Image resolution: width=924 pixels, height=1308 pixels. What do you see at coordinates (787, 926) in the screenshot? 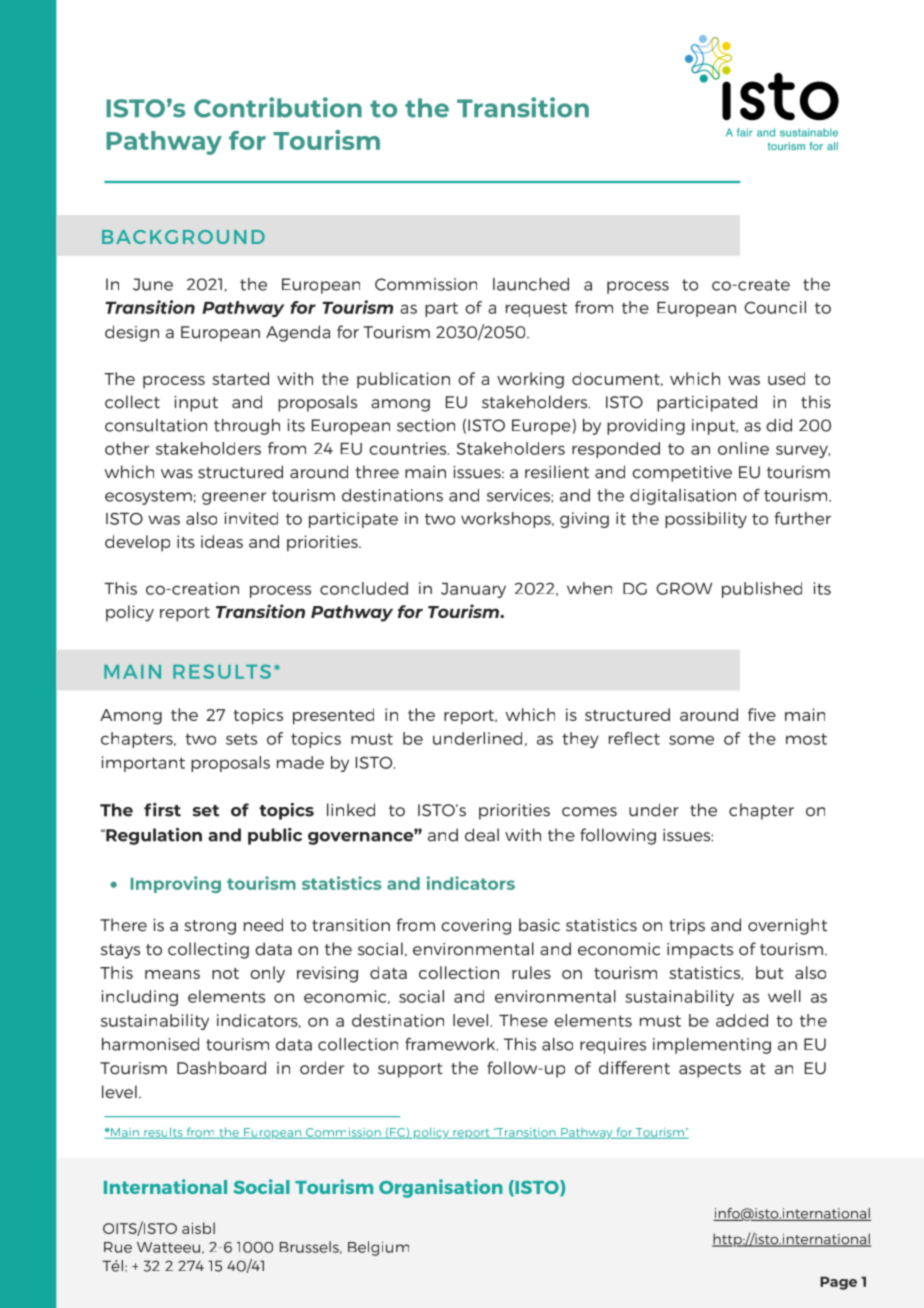
I see `overnight` at bounding box center [787, 926].
